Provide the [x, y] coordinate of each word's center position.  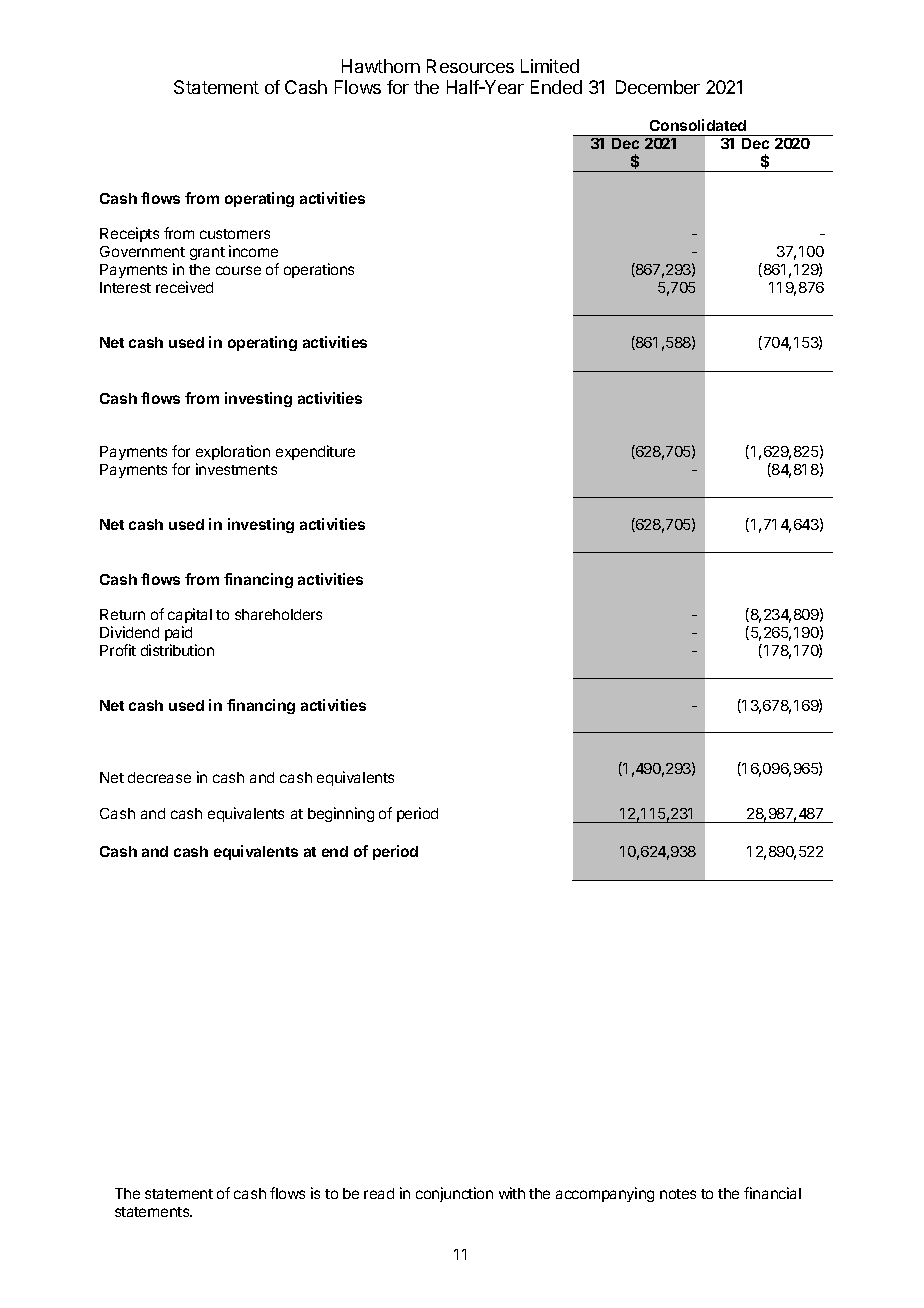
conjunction [454, 1194]
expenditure [315, 452]
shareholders [278, 614]
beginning [341, 814]
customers [235, 234]
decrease [159, 777]
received [184, 287]
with [512, 1193]
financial [772, 1193]
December [658, 87]
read [379, 1193]
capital [190, 617]
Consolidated [698, 125]
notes [678, 1194]
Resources [470, 66]
